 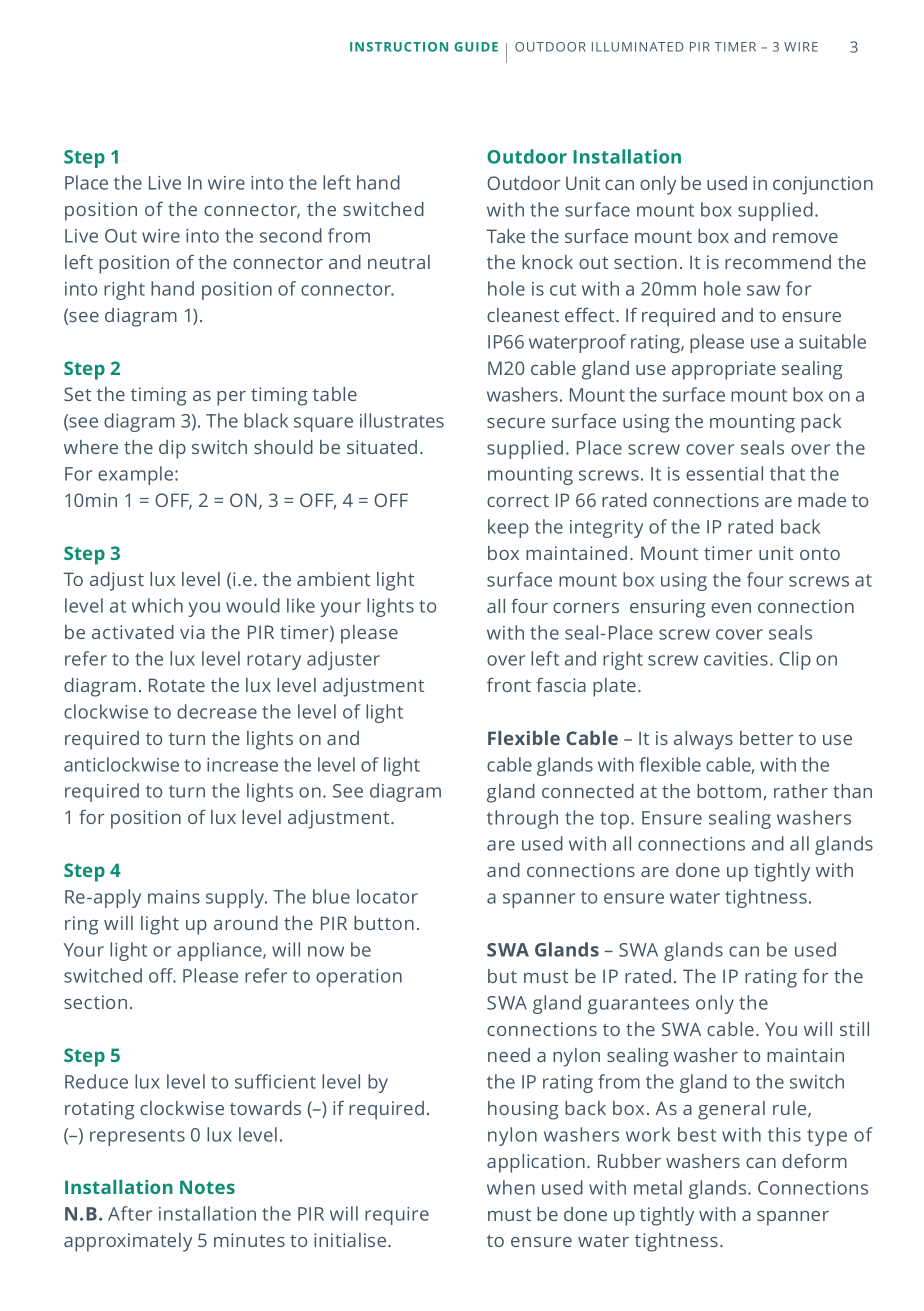 I want to click on ILLUMINATED, so click(x=638, y=47).
